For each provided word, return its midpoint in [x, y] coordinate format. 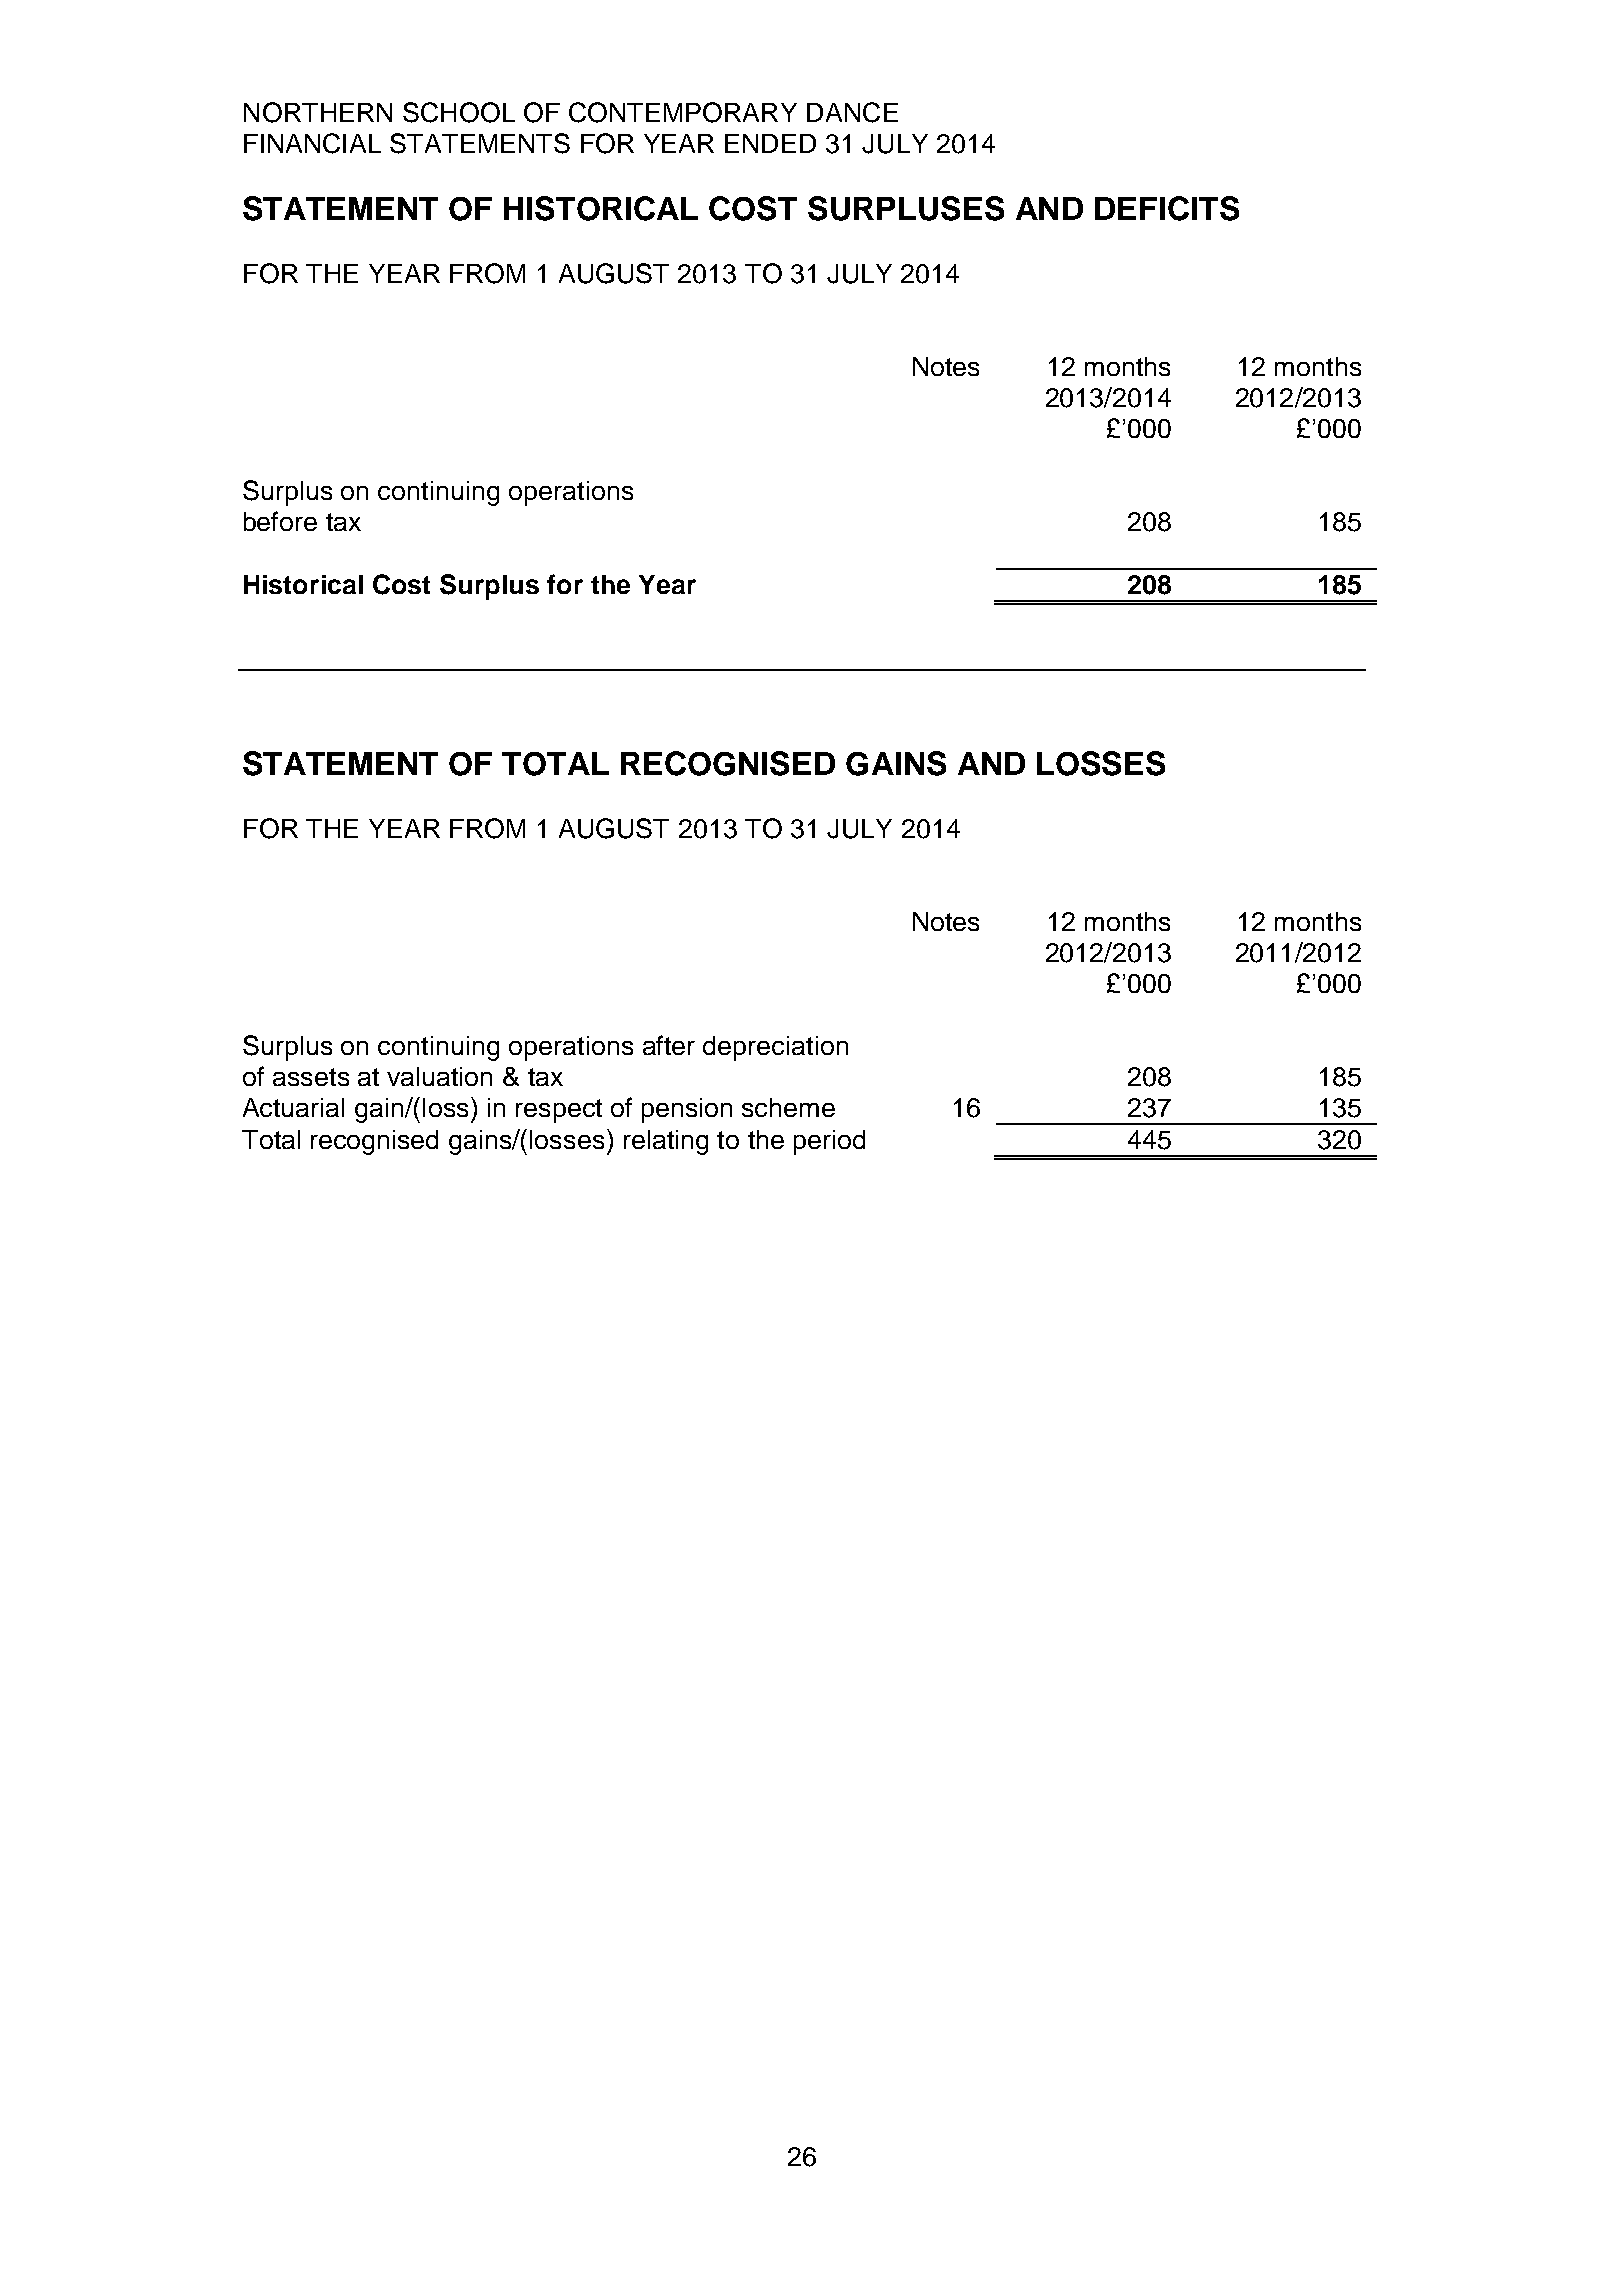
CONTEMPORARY [683, 112]
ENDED [770, 143]
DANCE [852, 112]
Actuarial [293, 1107]
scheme [788, 1107]
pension [687, 1110]
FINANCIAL [312, 143]
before [280, 521]
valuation [439, 1076]
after [669, 1045]
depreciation [775, 1048]
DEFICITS [1167, 208]
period [829, 1142]
